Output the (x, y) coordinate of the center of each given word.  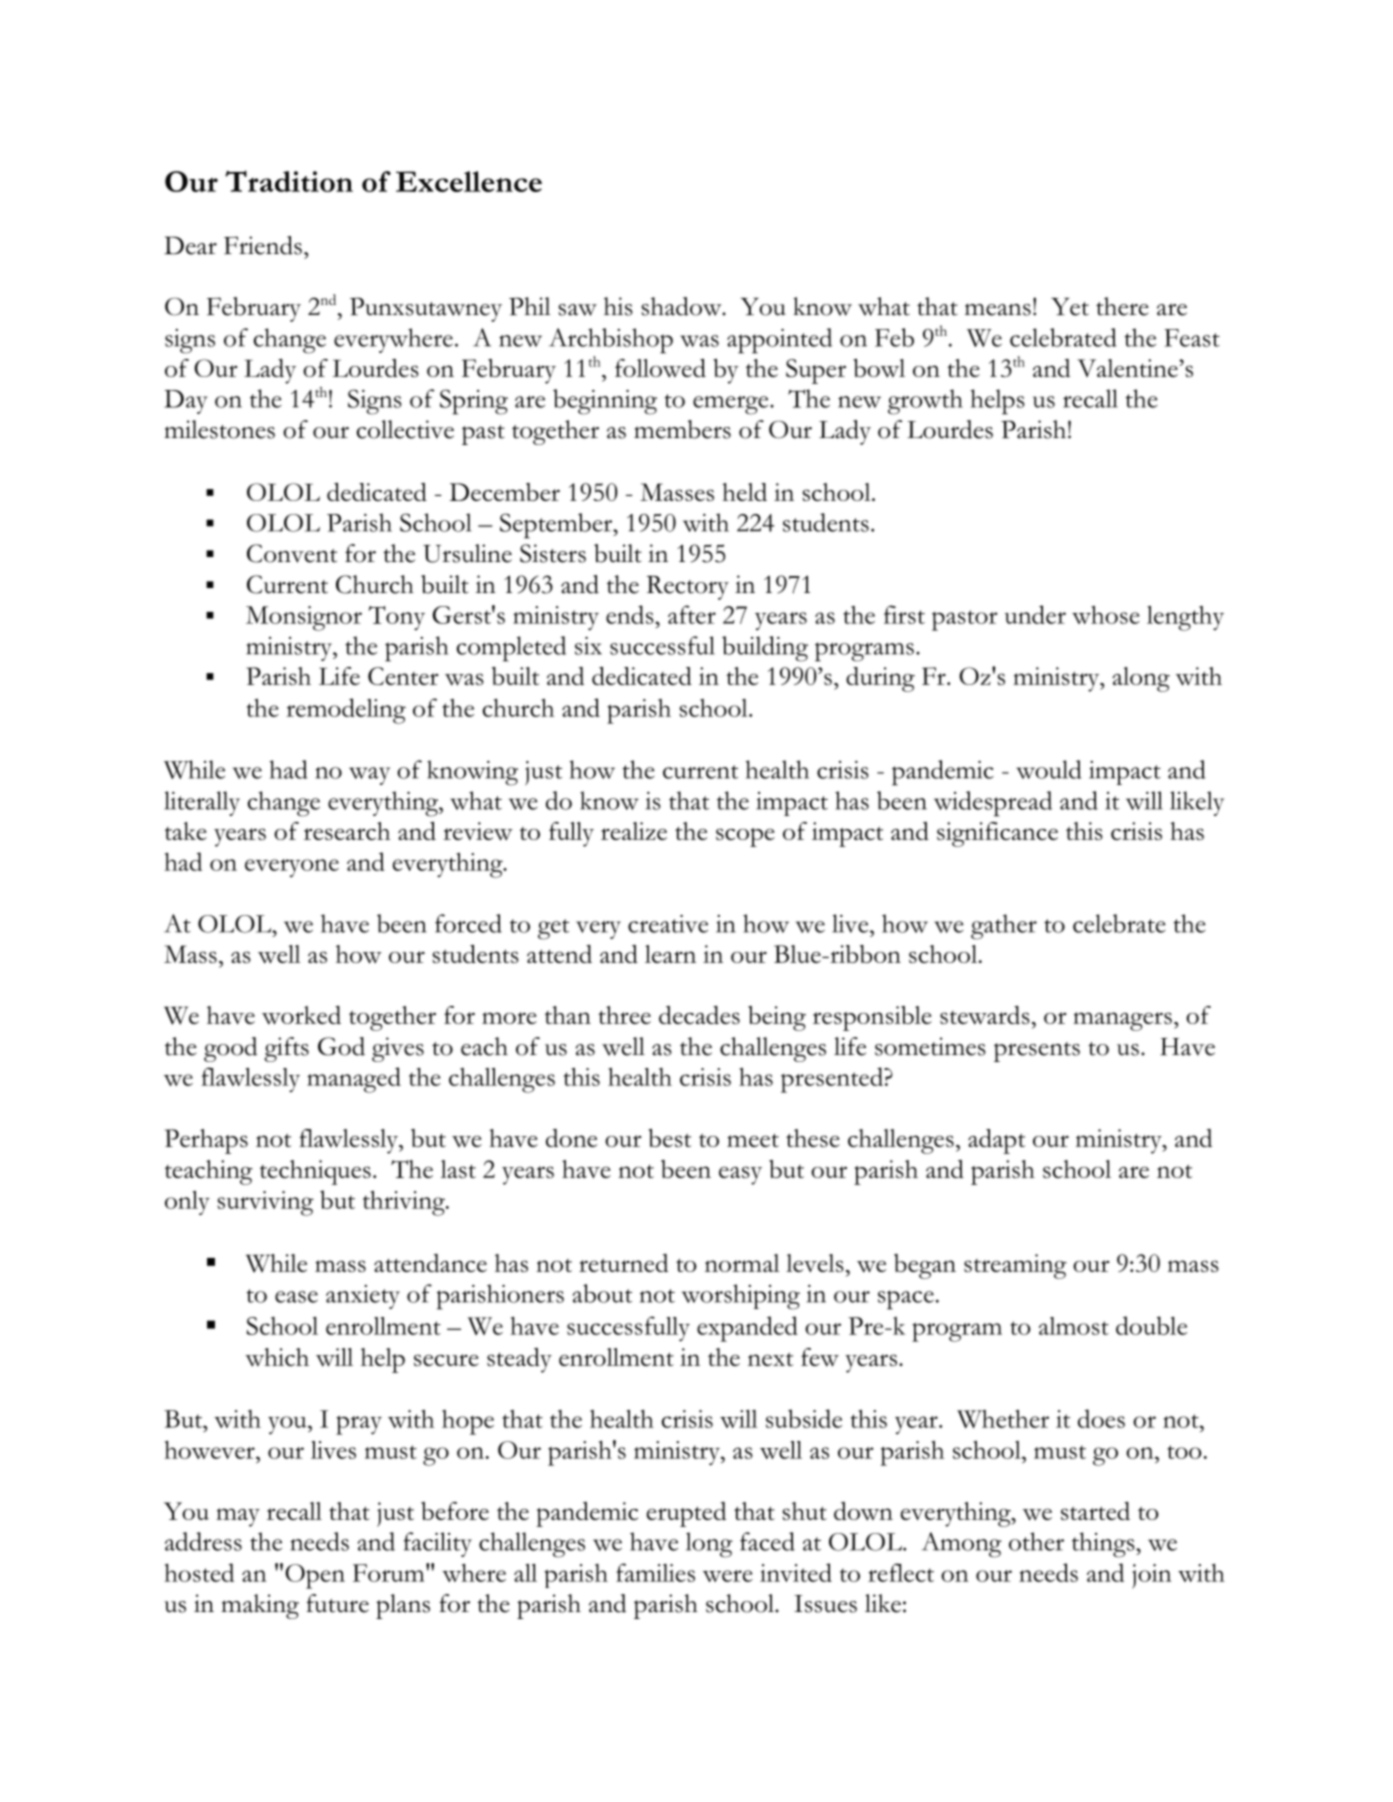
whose (1106, 614)
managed (354, 1080)
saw (578, 310)
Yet (1070, 307)
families (655, 1572)
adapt (996, 1141)
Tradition (289, 181)
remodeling (346, 711)
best (669, 1138)
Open (315, 1576)
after (692, 614)
